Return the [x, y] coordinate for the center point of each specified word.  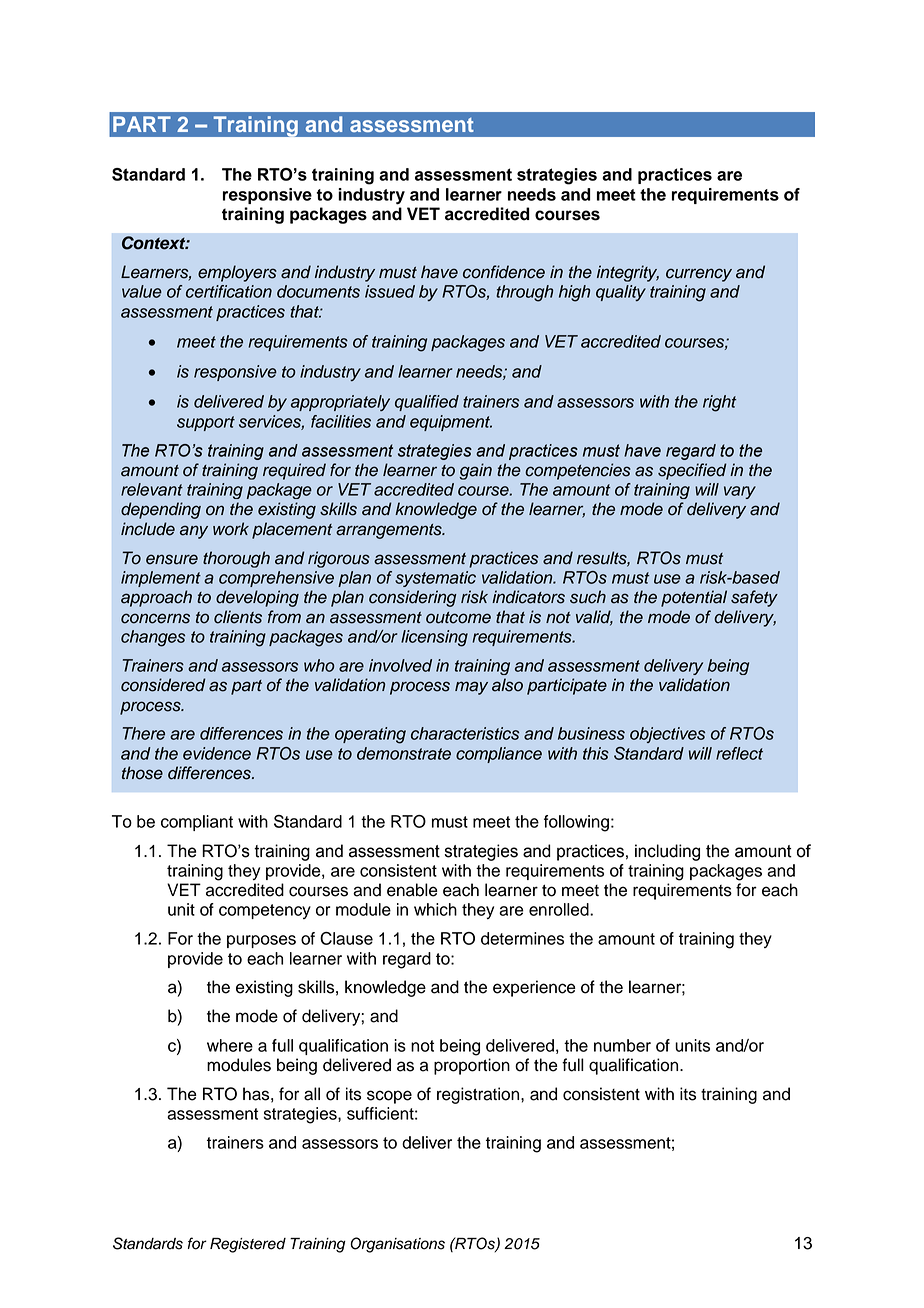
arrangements [390, 531]
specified [692, 471]
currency [699, 275]
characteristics [465, 733]
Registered [248, 1245]
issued [390, 291]
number [622, 1045]
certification [229, 291]
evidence [217, 753]
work [231, 529]
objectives [667, 735]
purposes [261, 941]
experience [534, 988]
